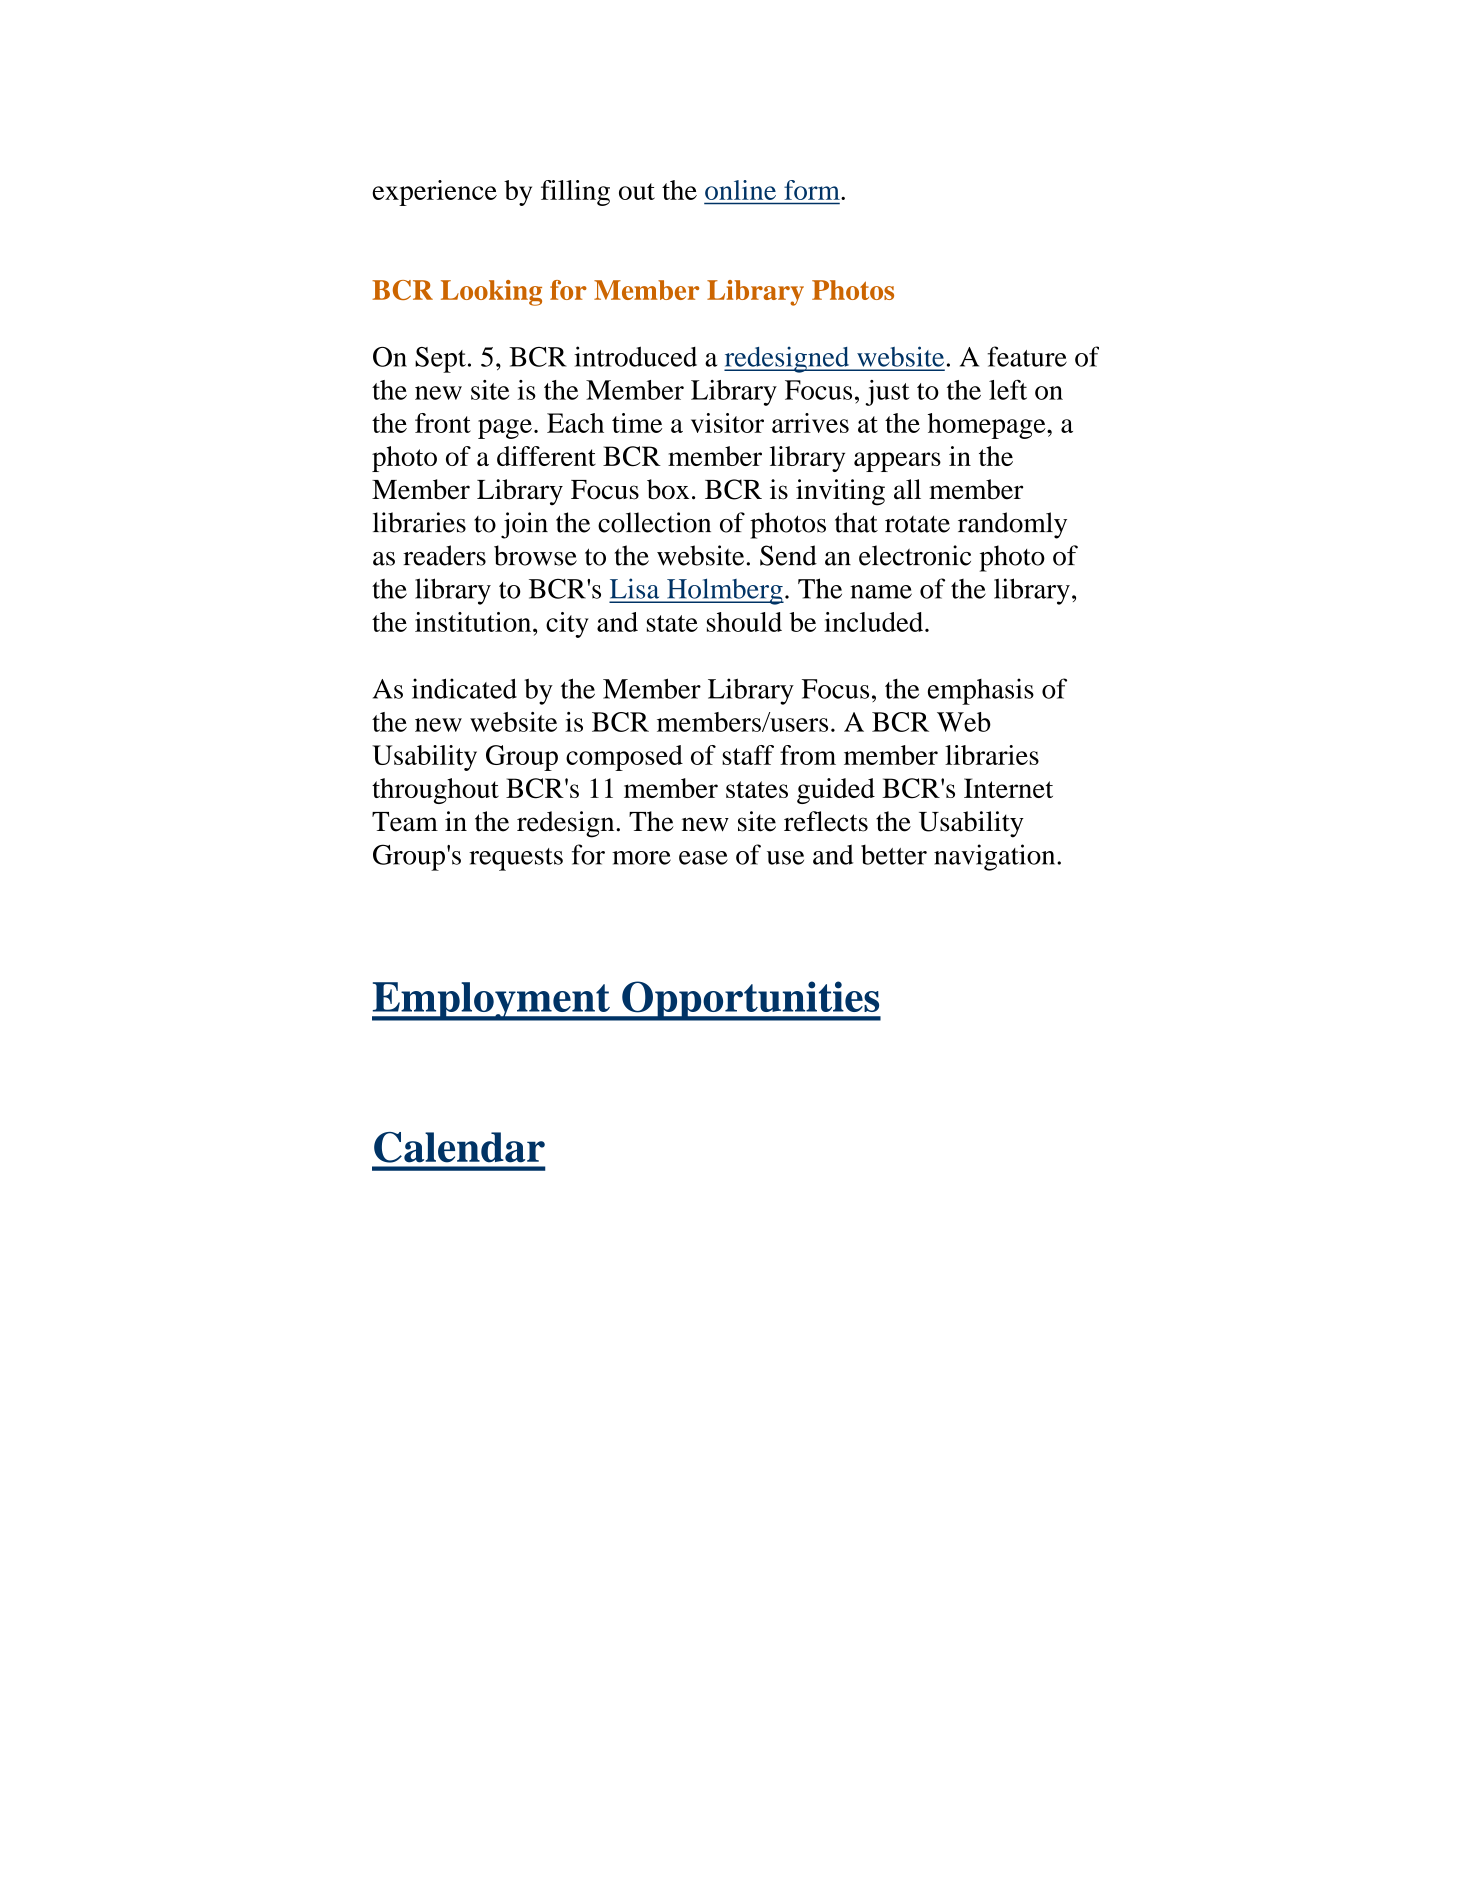 The height and width of the screenshot is (1903, 1471). Describe the element at coordinates (1027, 356) in the screenshot. I see `feature` at that location.
